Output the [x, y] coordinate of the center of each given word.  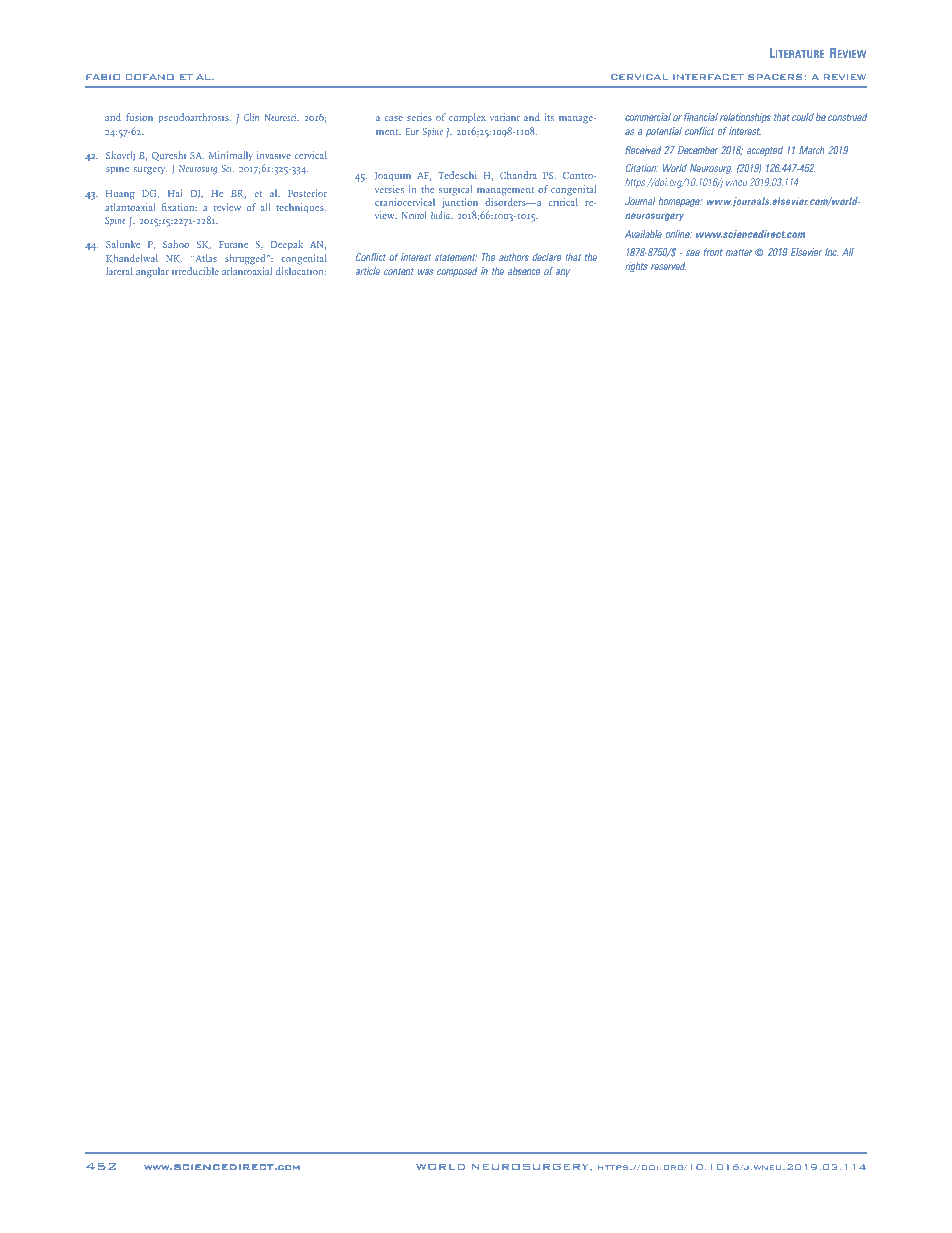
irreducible [195, 271]
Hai [175, 193]
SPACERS [775, 77]
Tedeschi [457, 175]
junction [460, 203]
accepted [765, 151]
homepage [680, 202]
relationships [745, 118]
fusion [139, 117]
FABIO [103, 77]
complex [467, 118]
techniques [301, 208]
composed [457, 272]
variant [505, 117]
